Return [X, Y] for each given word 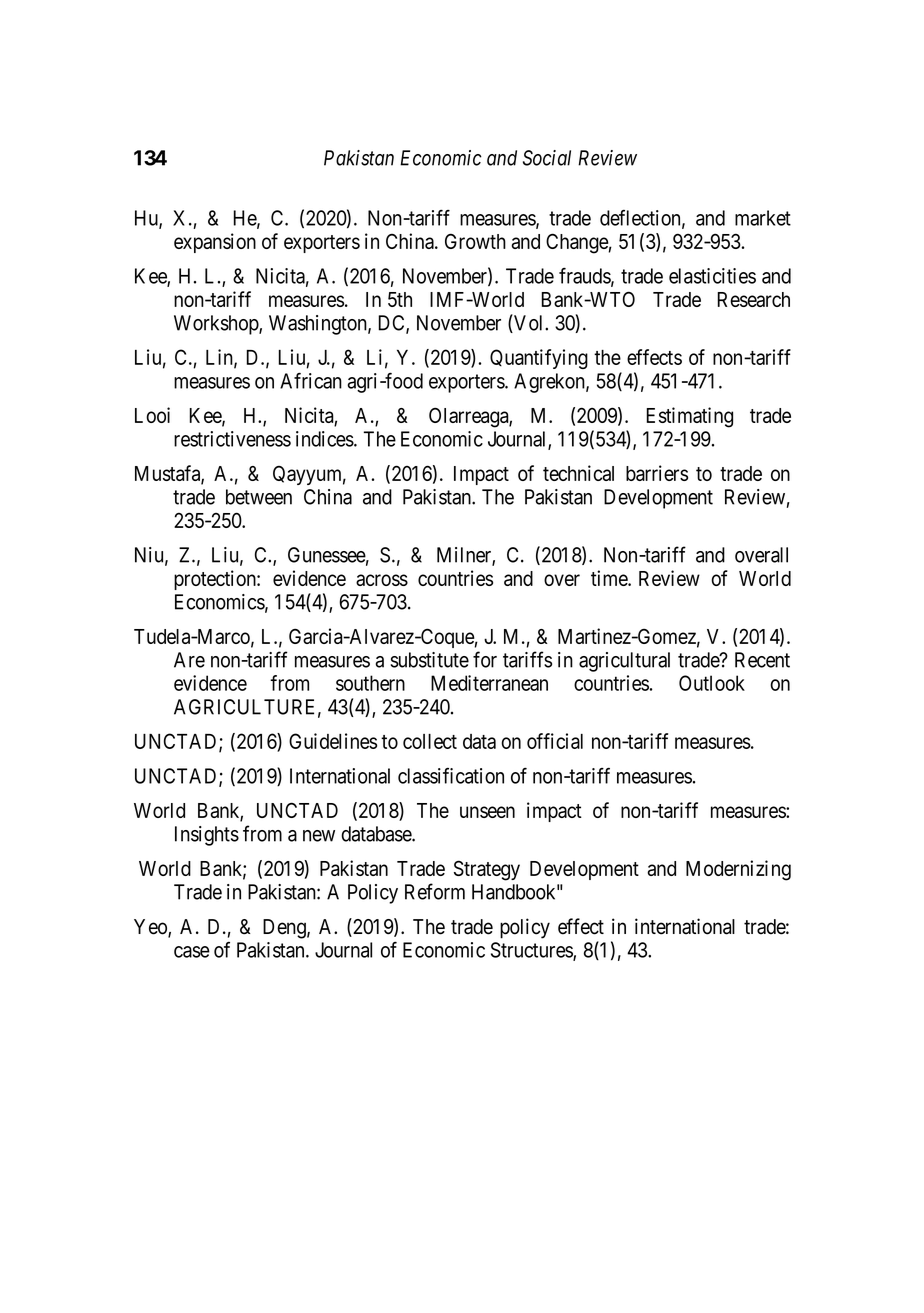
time [610, 578]
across [382, 580]
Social [547, 158]
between [259, 497]
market [763, 218]
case [192, 952]
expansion [215, 243]
